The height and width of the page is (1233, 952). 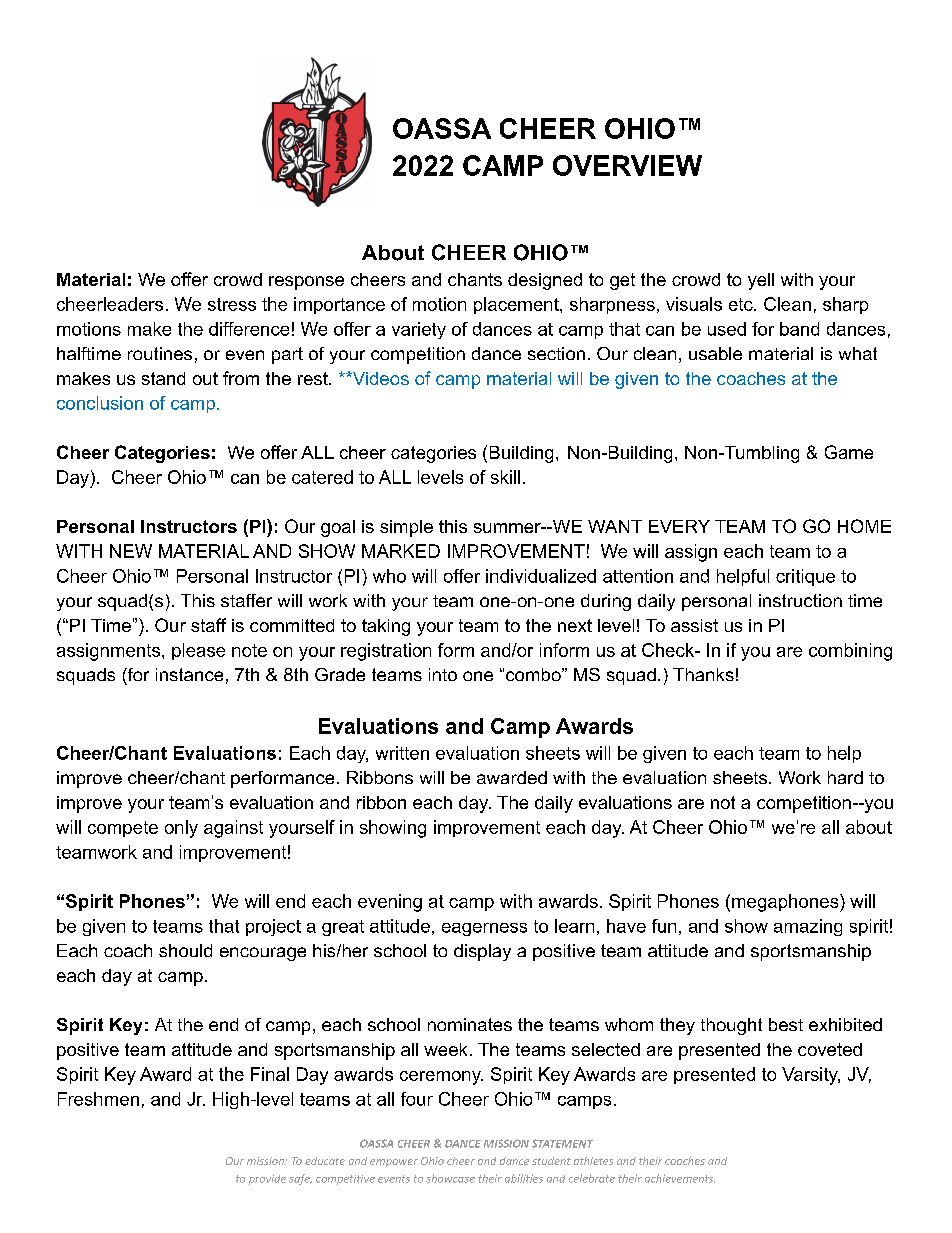 I want to click on instance, so click(x=189, y=674).
